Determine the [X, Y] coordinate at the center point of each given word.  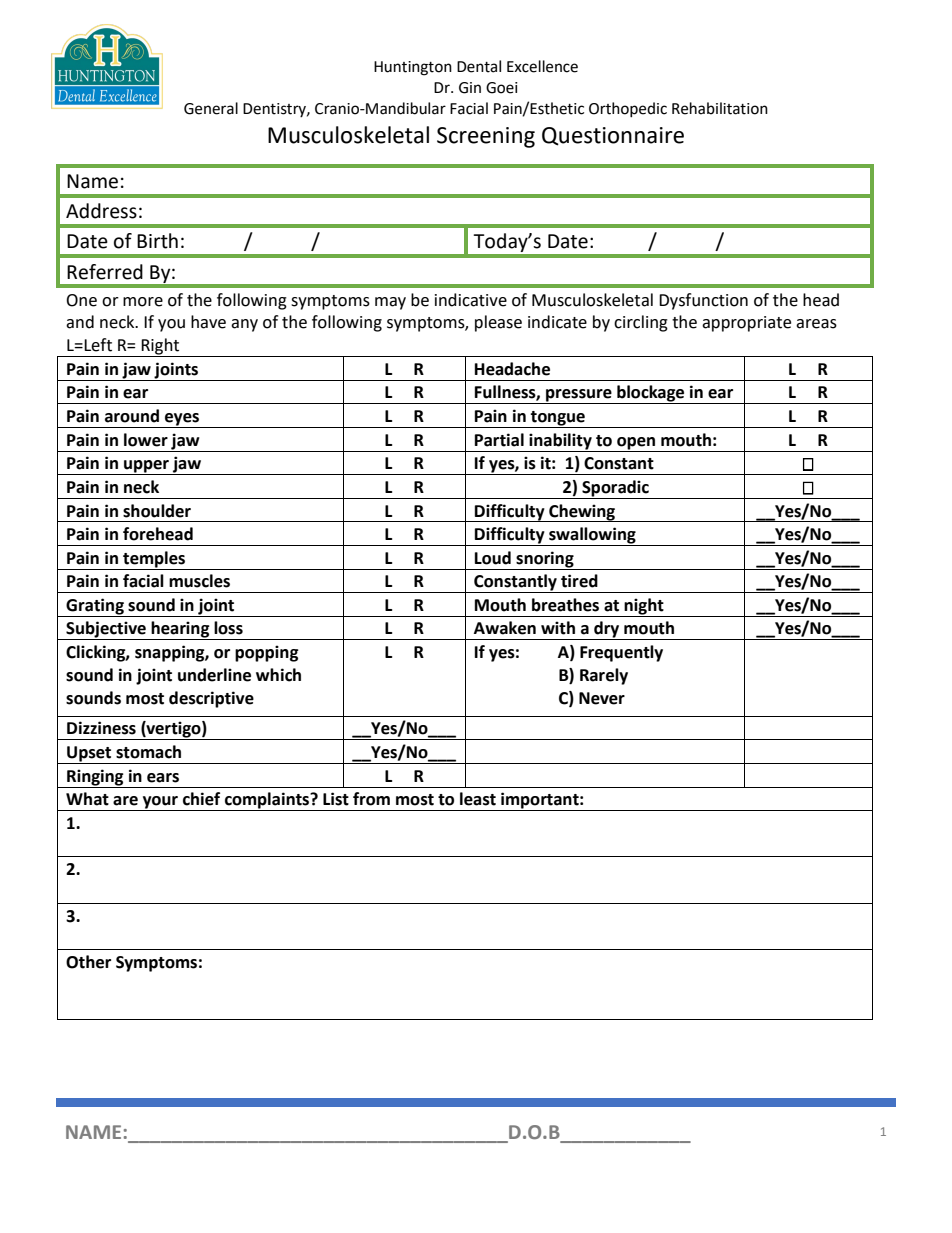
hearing [181, 630]
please [498, 323]
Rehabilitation [720, 108]
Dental [479, 66]
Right [161, 347]
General [211, 108]
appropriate [746, 324]
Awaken [505, 628]
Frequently [621, 653]
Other [88, 962]
